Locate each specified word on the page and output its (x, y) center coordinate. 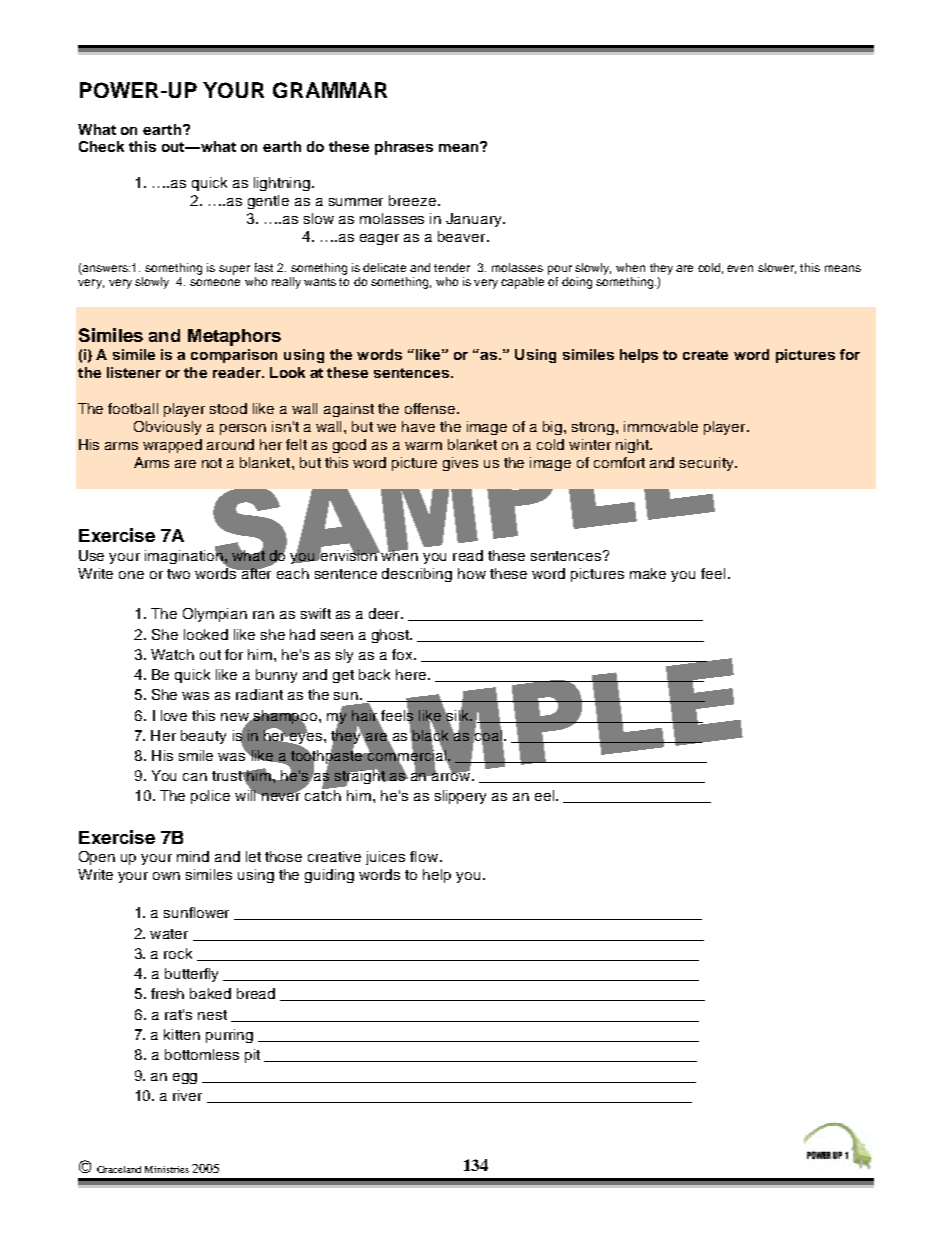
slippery (460, 797)
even (740, 268)
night (633, 446)
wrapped (172, 446)
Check (101, 146)
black (430, 735)
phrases (404, 148)
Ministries (167, 1169)
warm (423, 446)
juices (385, 858)
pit (252, 1056)
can (195, 777)
